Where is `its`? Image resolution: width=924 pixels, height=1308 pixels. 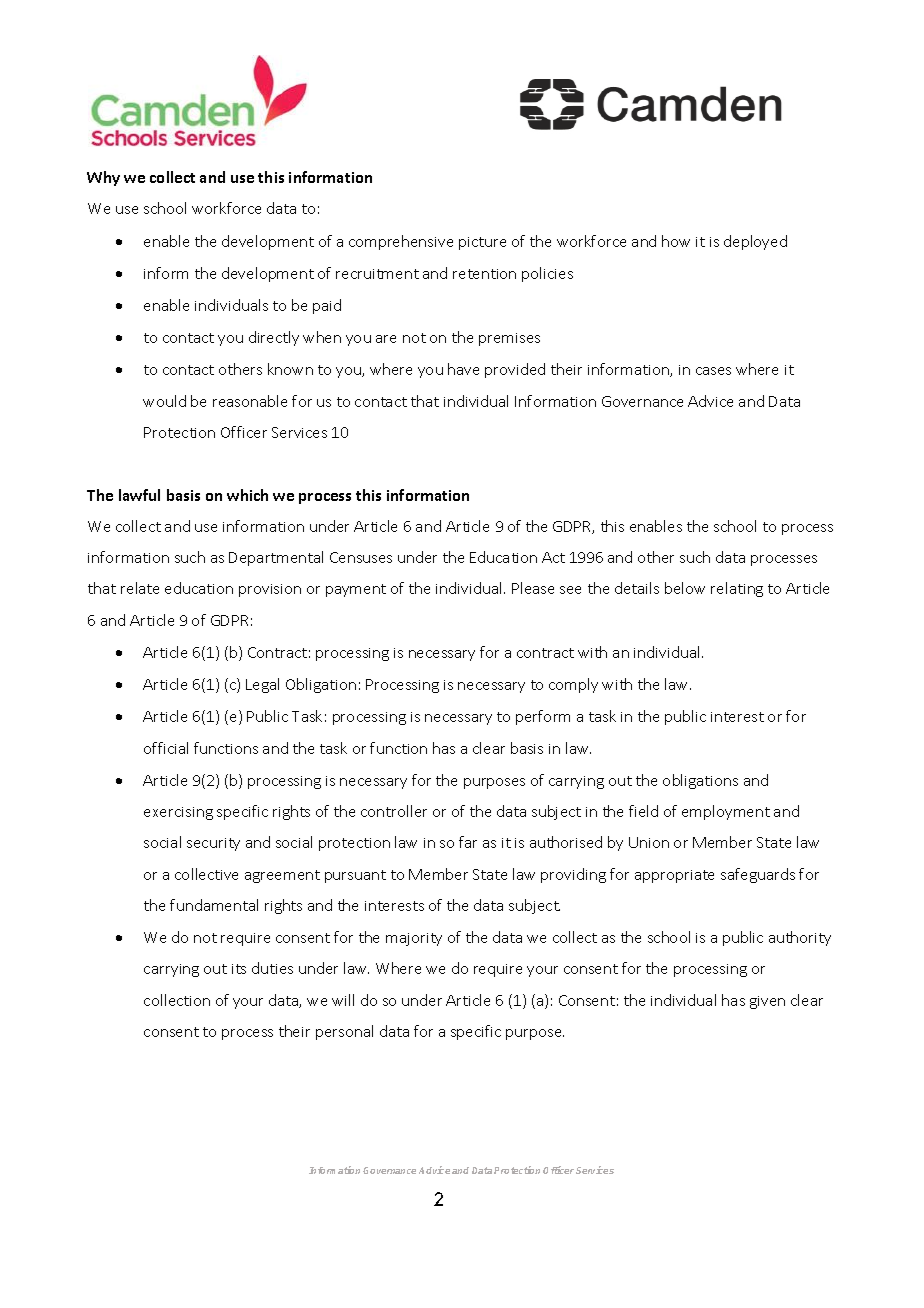
its is located at coordinates (239, 969).
